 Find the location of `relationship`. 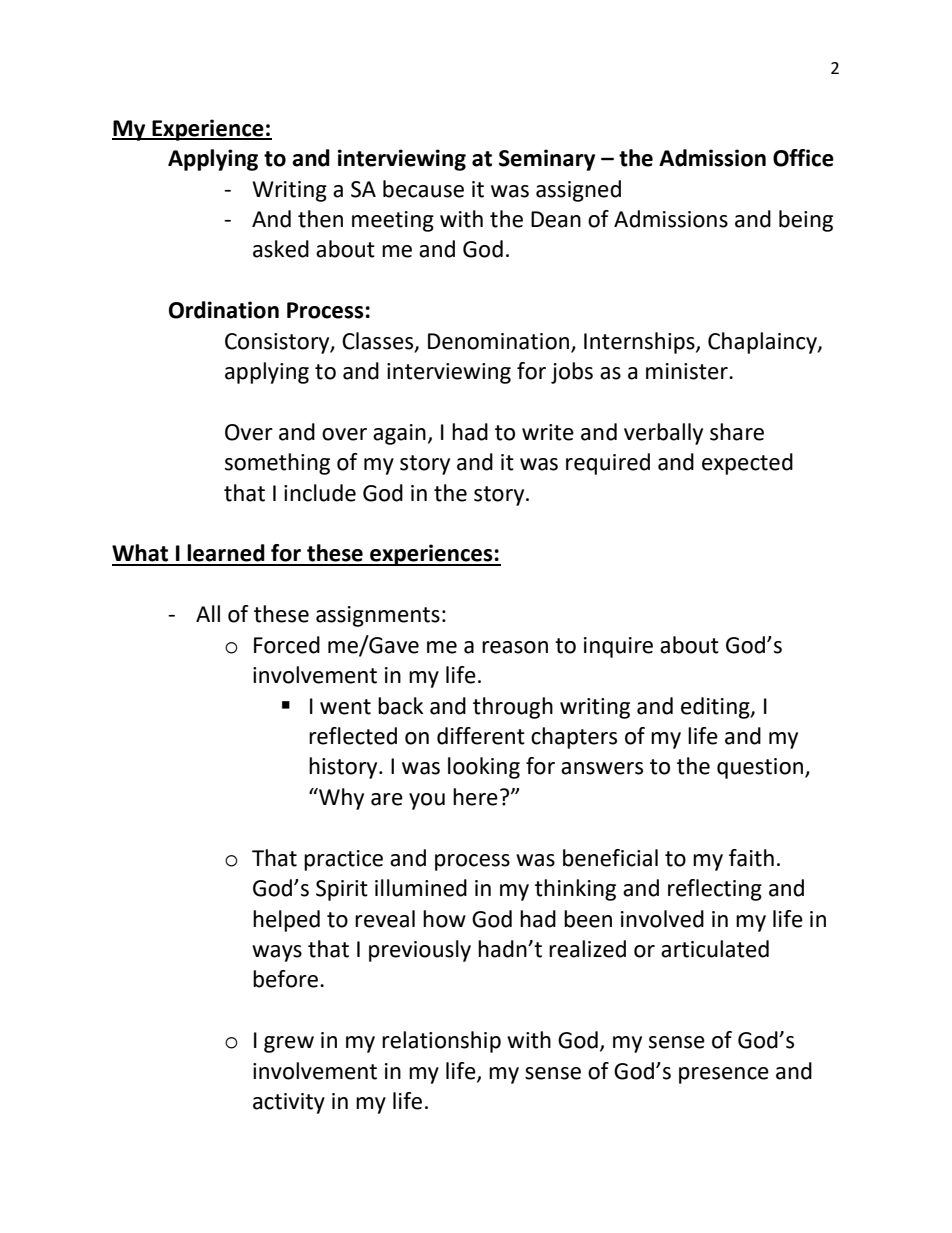

relationship is located at coordinates (441, 1042).
